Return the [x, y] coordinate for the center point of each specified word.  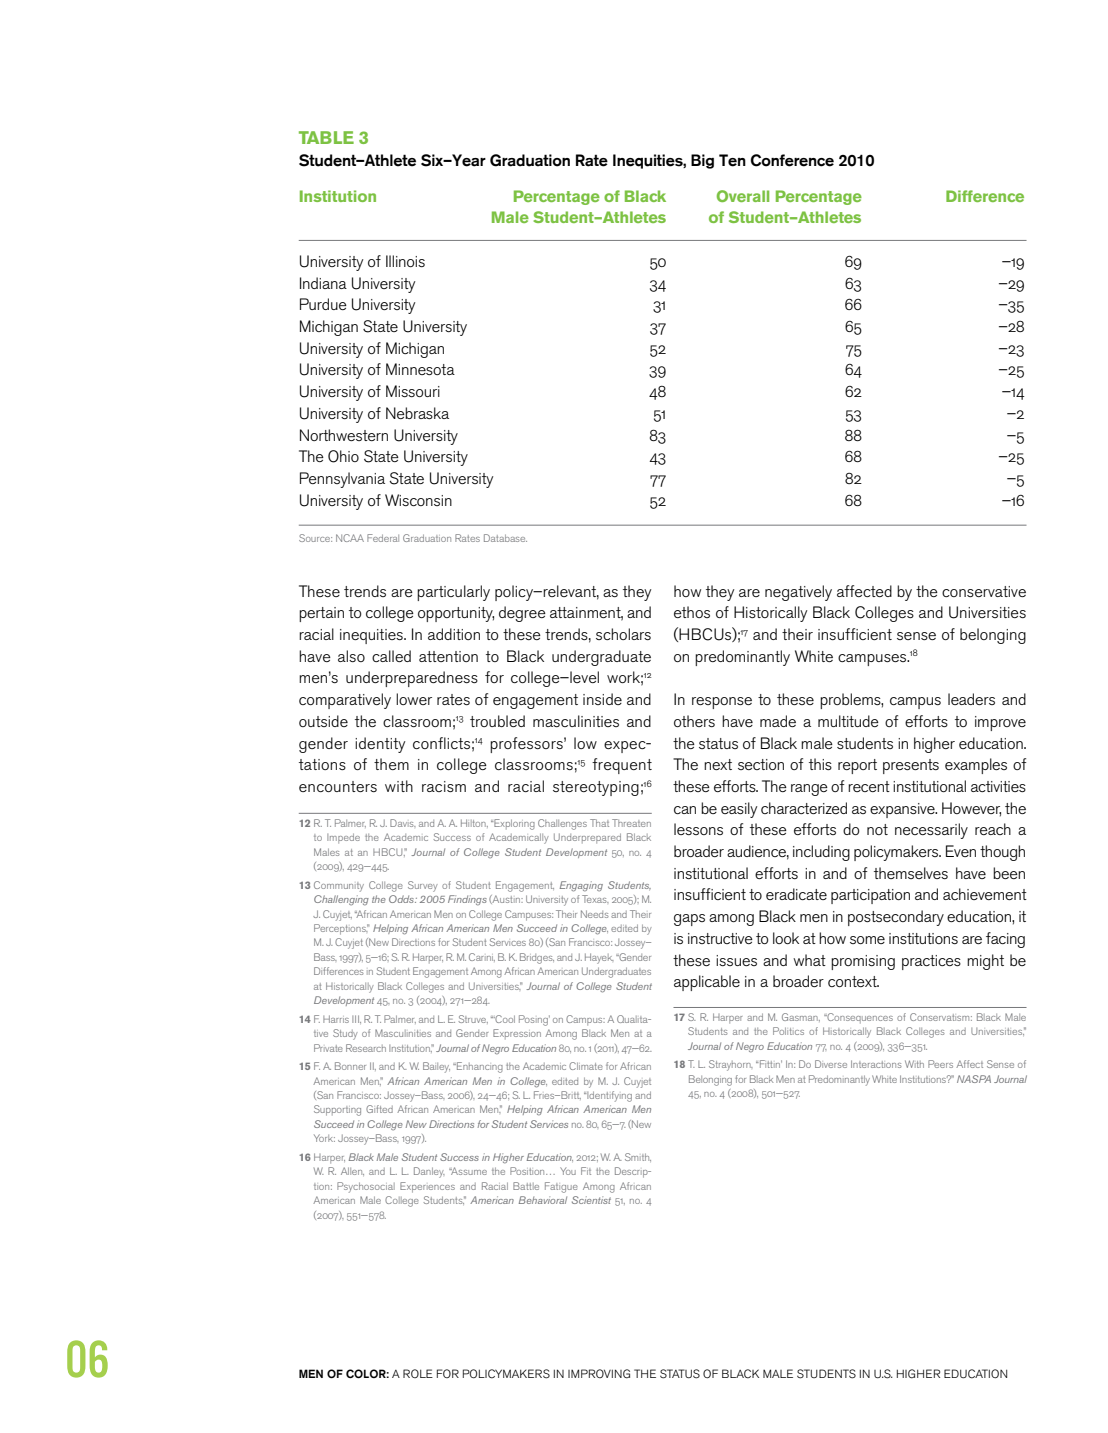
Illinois [405, 261]
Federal [383, 538]
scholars [623, 634]
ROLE [418, 1373]
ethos [692, 612]
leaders [971, 699]
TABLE [326, 137]
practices [931, 962]
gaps [689, 920]
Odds [402, 899]
